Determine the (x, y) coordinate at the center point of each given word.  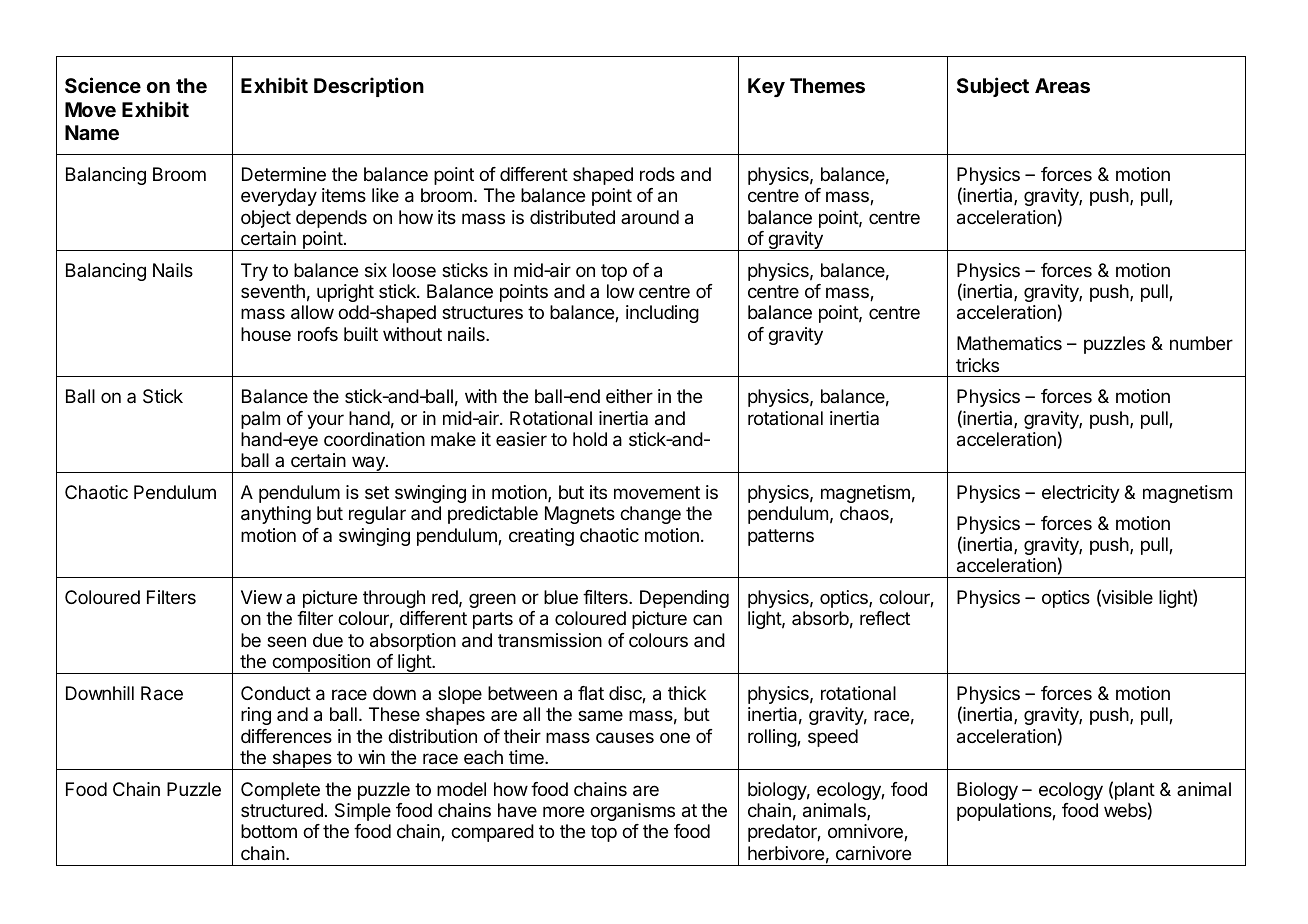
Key (766, 87)
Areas (1062, 85)
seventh (273, 291)
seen (286, 641)
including (662, 314)
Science (103, 85)
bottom (269, 831)
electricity (1081, 494)
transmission (550, 640)
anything (276, 515)
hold (590, 439)
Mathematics (1009, 343)
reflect (885, 618)
